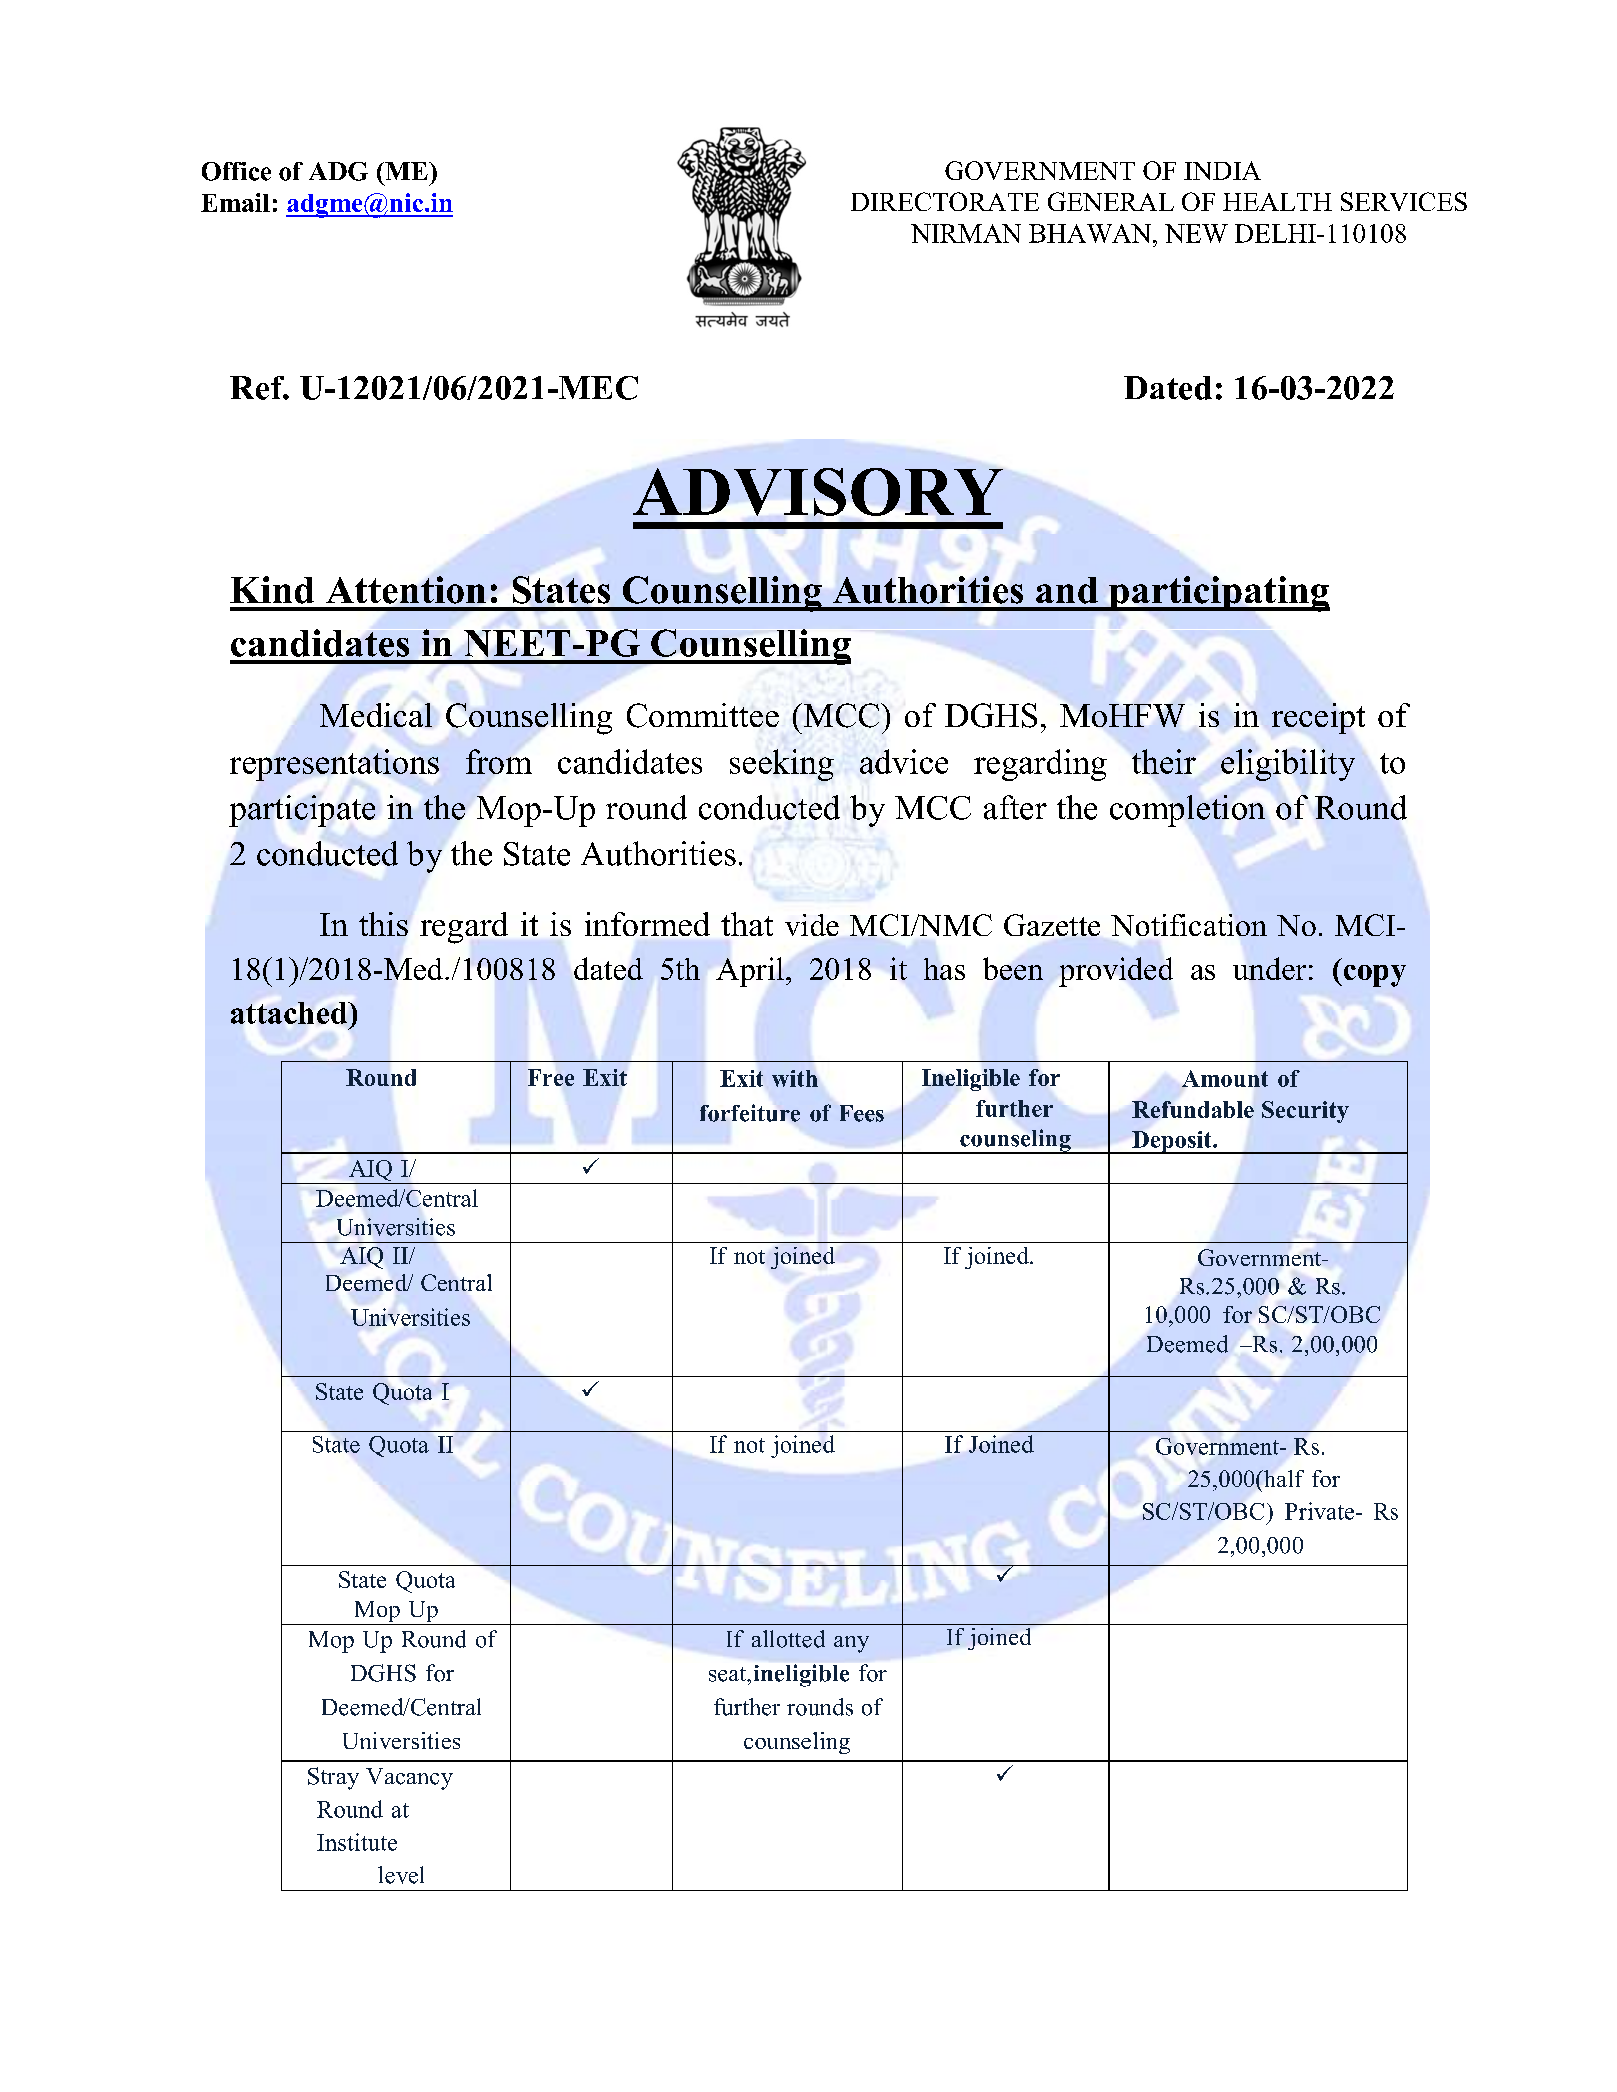 This page has height=2092, width=1617. I want to click on HEALTH, so click(1277, 202).
